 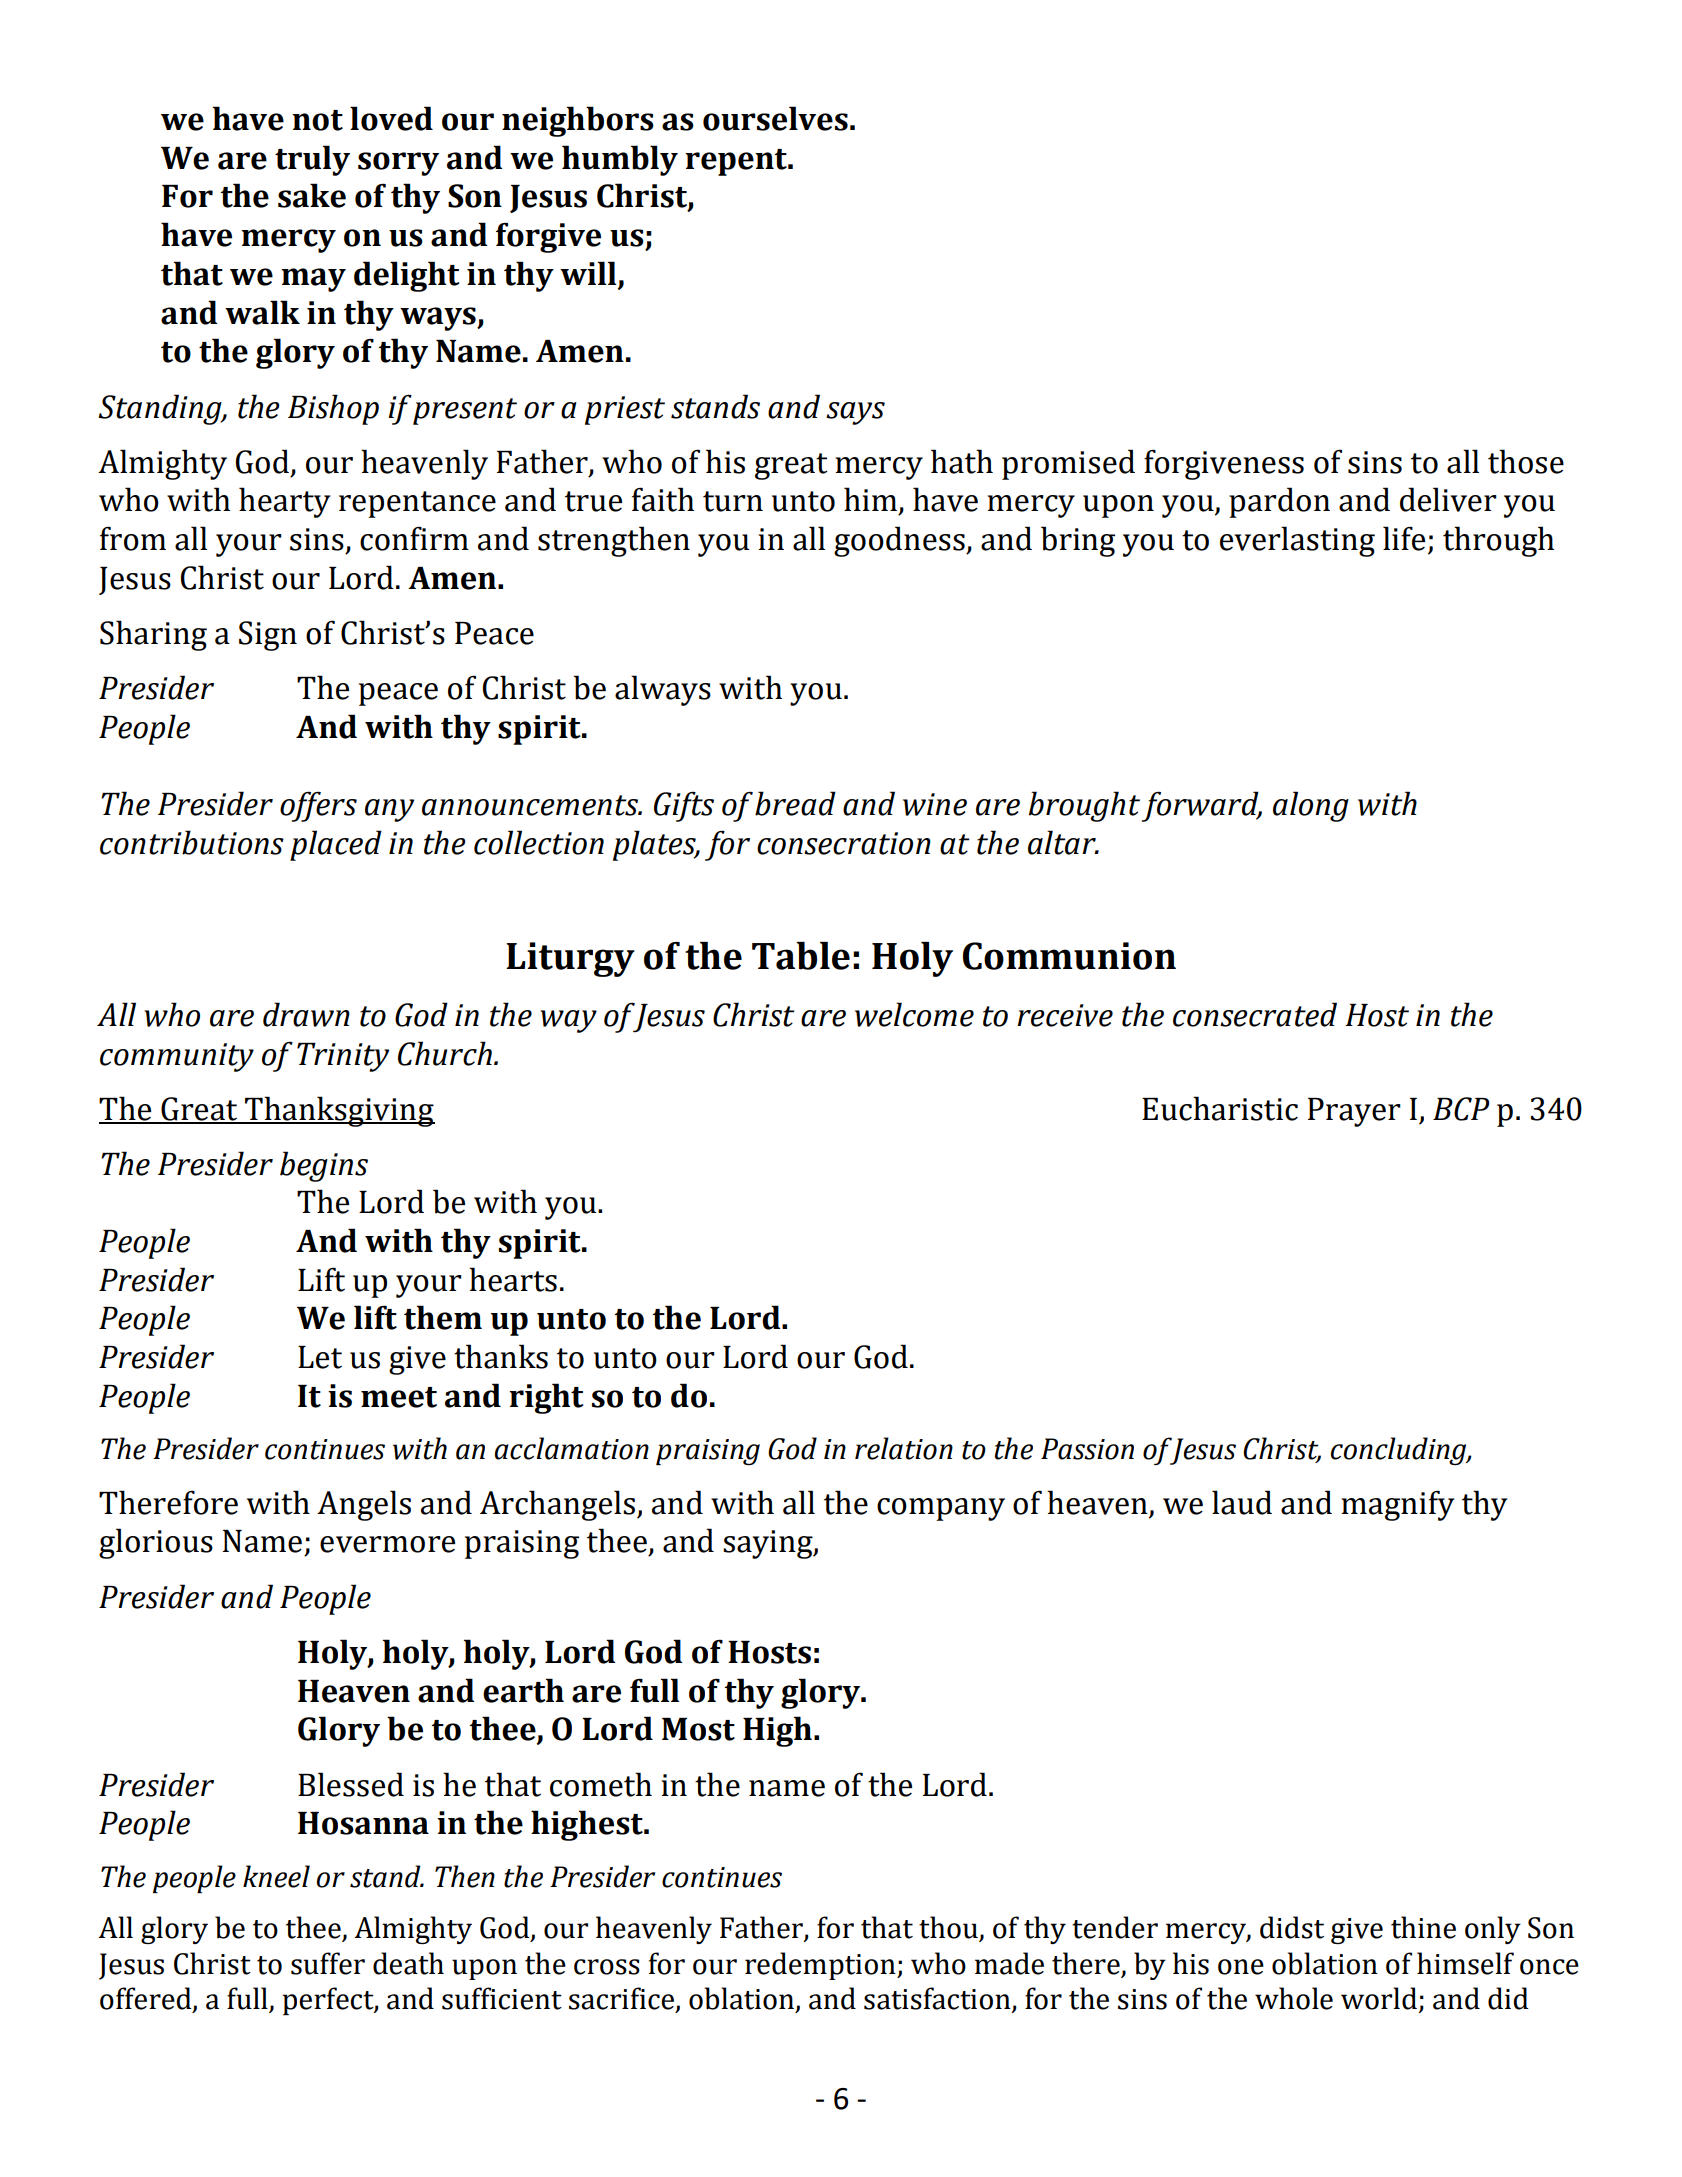 I want to click on truly, so click(x=312, y=160).
